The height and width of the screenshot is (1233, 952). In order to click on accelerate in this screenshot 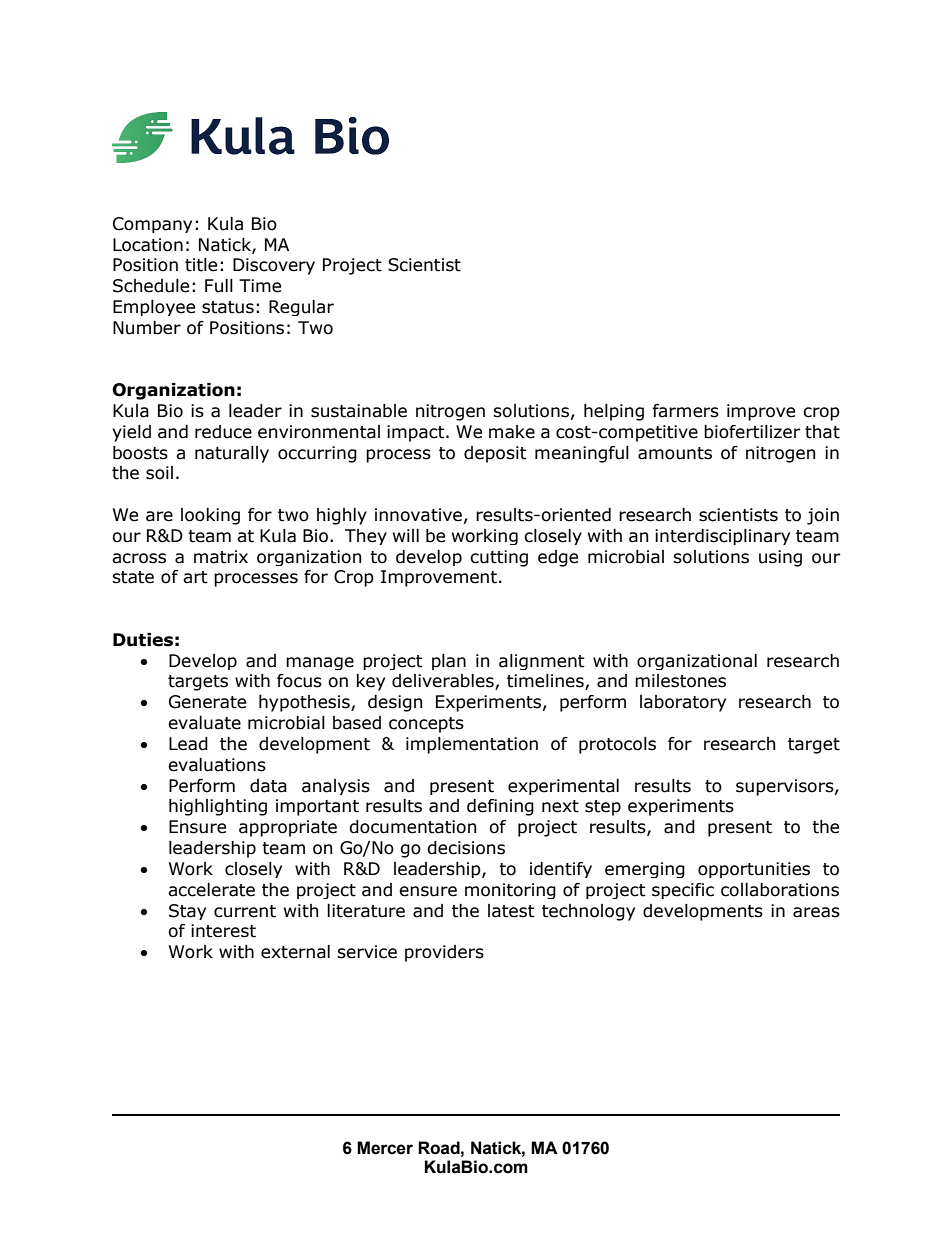, I will do `click(211, 890)`.
